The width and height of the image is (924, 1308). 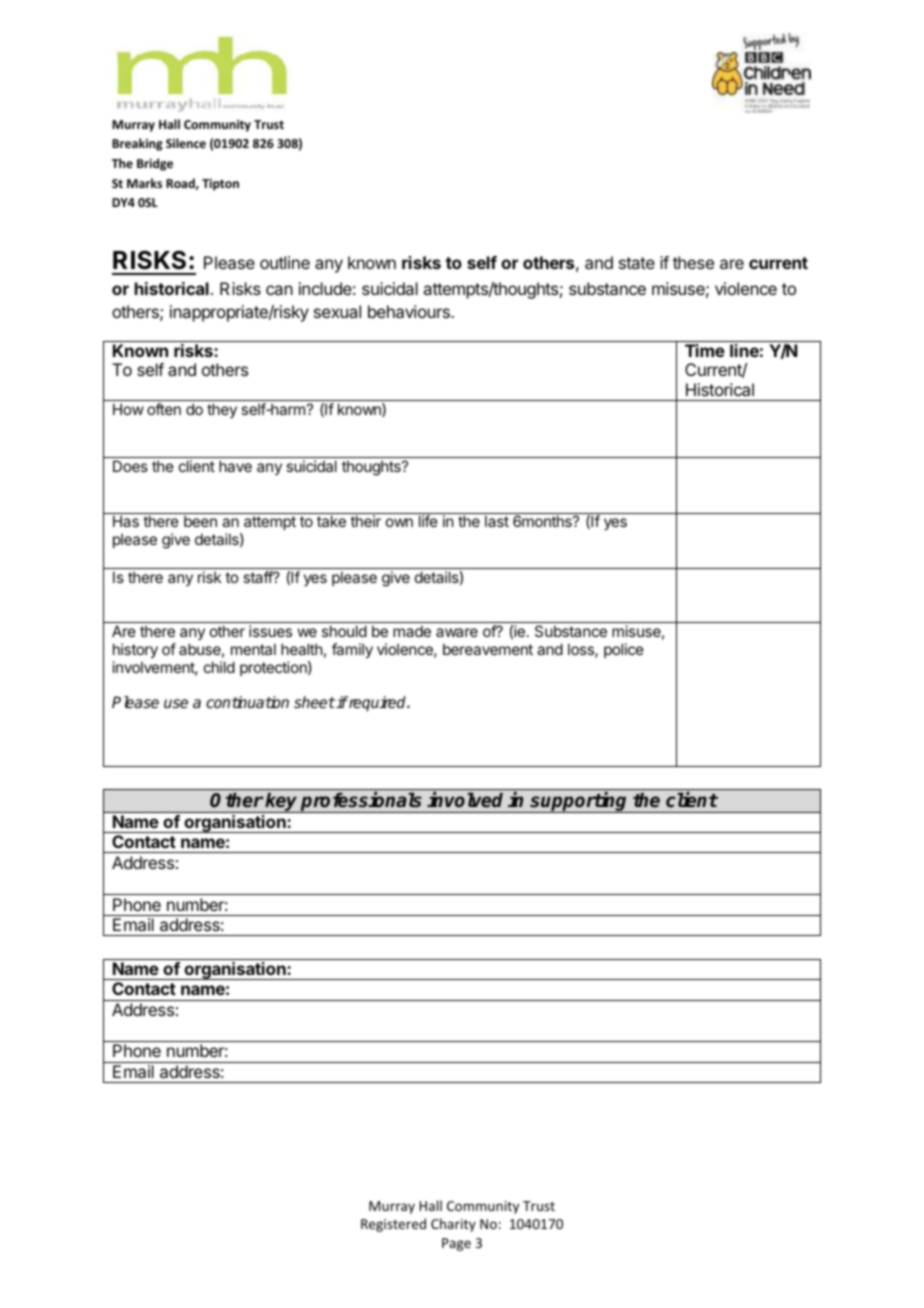 I want to click on behaviours, so click(x=410, y=311).
